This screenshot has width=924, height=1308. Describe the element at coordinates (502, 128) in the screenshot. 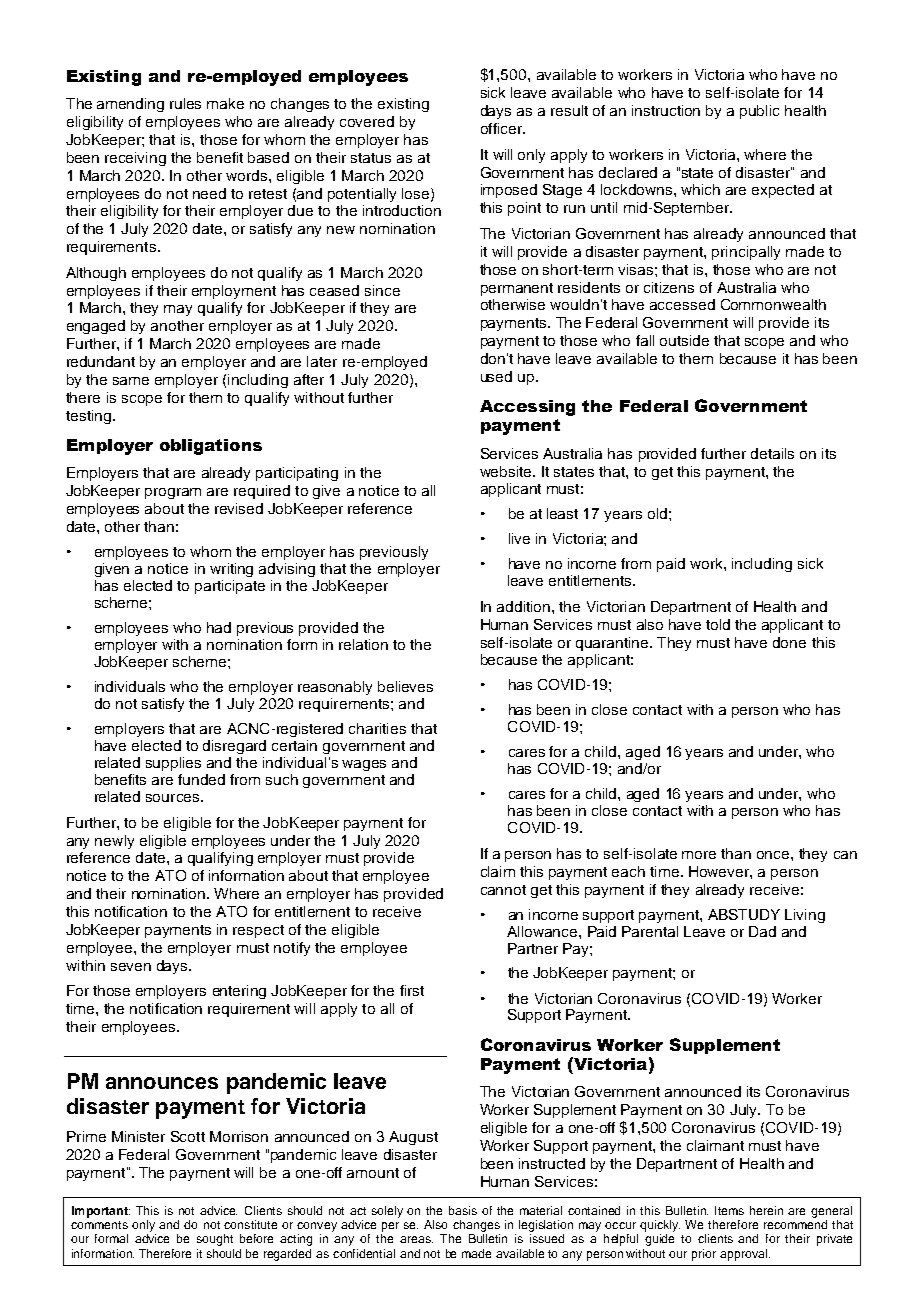

I see `officer` at that location.
